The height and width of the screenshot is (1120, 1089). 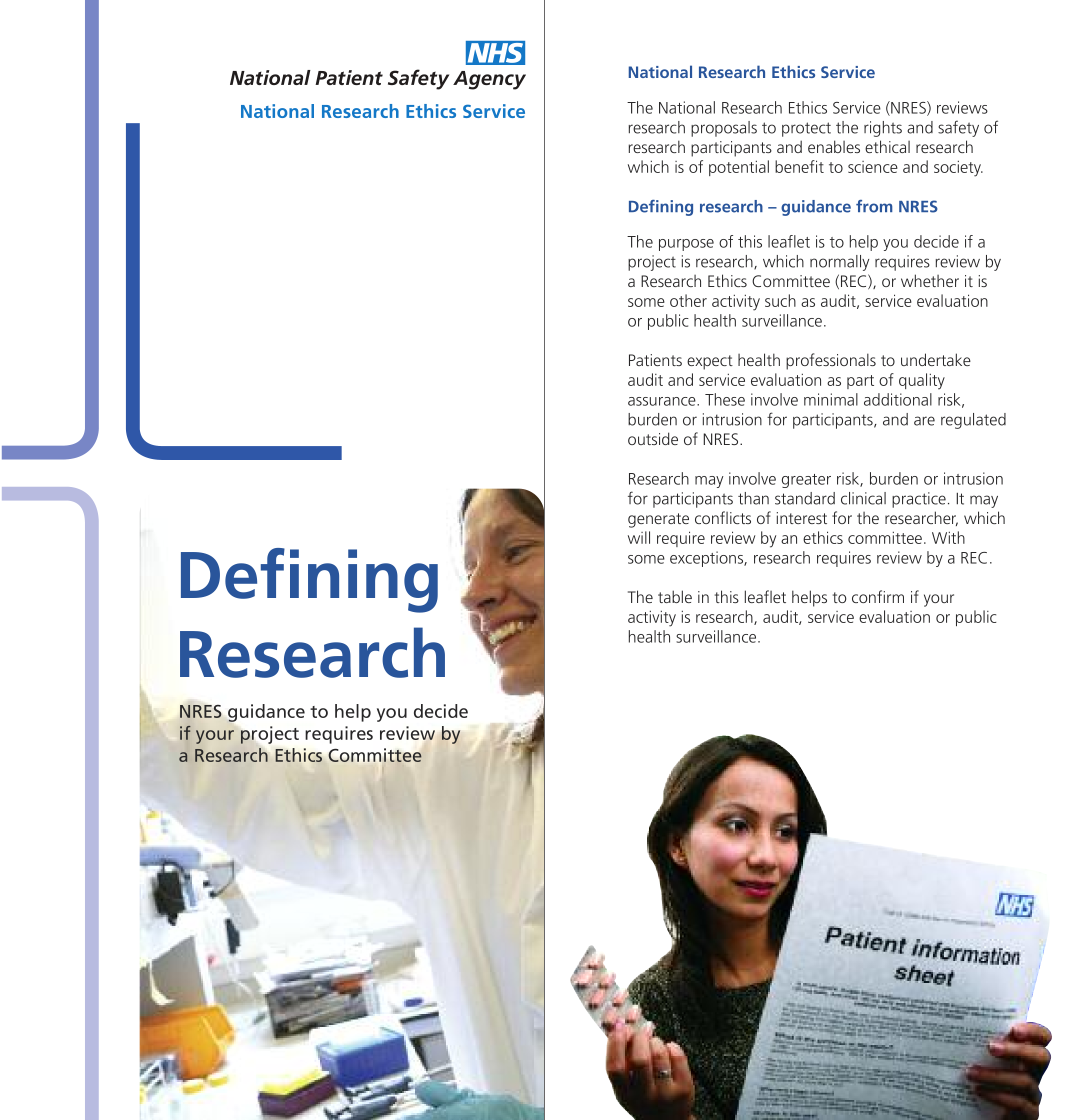 What do you see at coordinates (653, 438) in the screenshot?
I see `outside` at bounding box center [653, 438].
